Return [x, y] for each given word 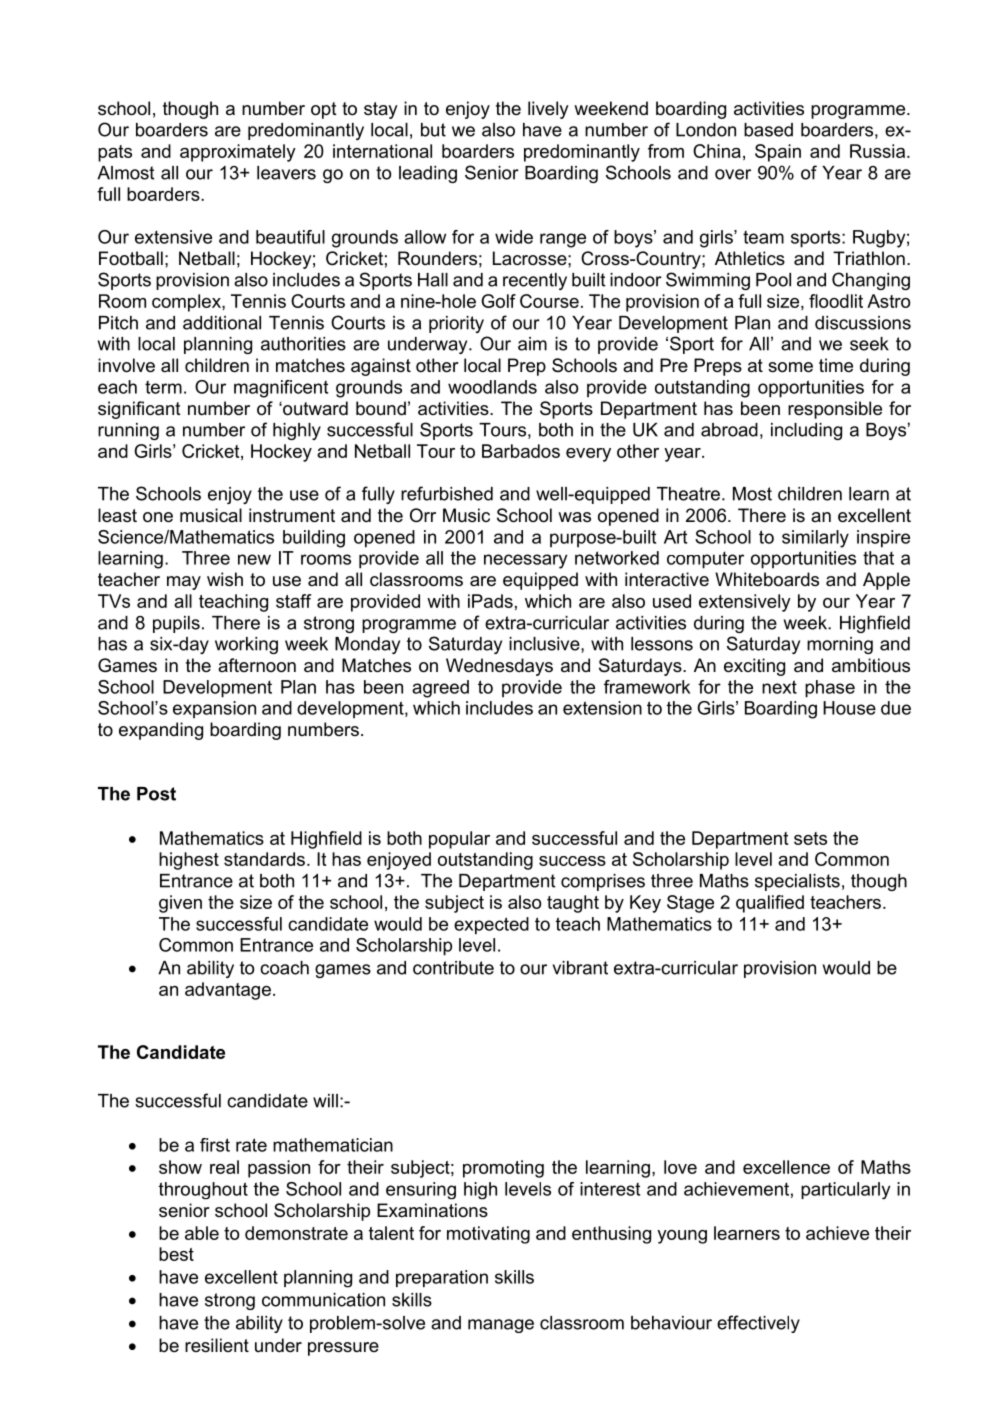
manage [501, 1326]
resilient [217, 1345]
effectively [758, 1324]
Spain [778, 153]
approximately [238, 153]
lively [548, 110]
